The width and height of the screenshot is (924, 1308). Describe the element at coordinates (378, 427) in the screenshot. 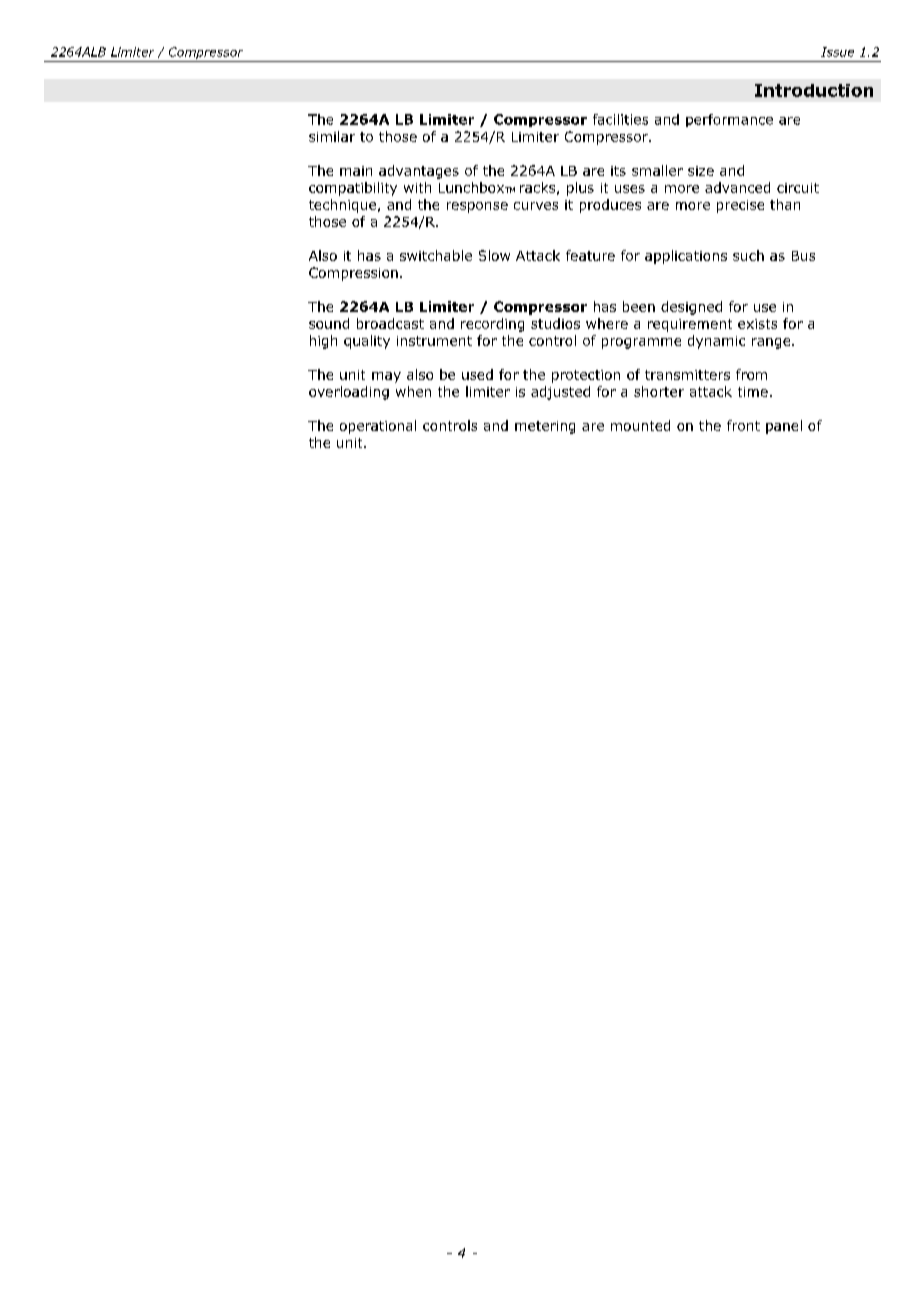

I see `operational` at that location.
